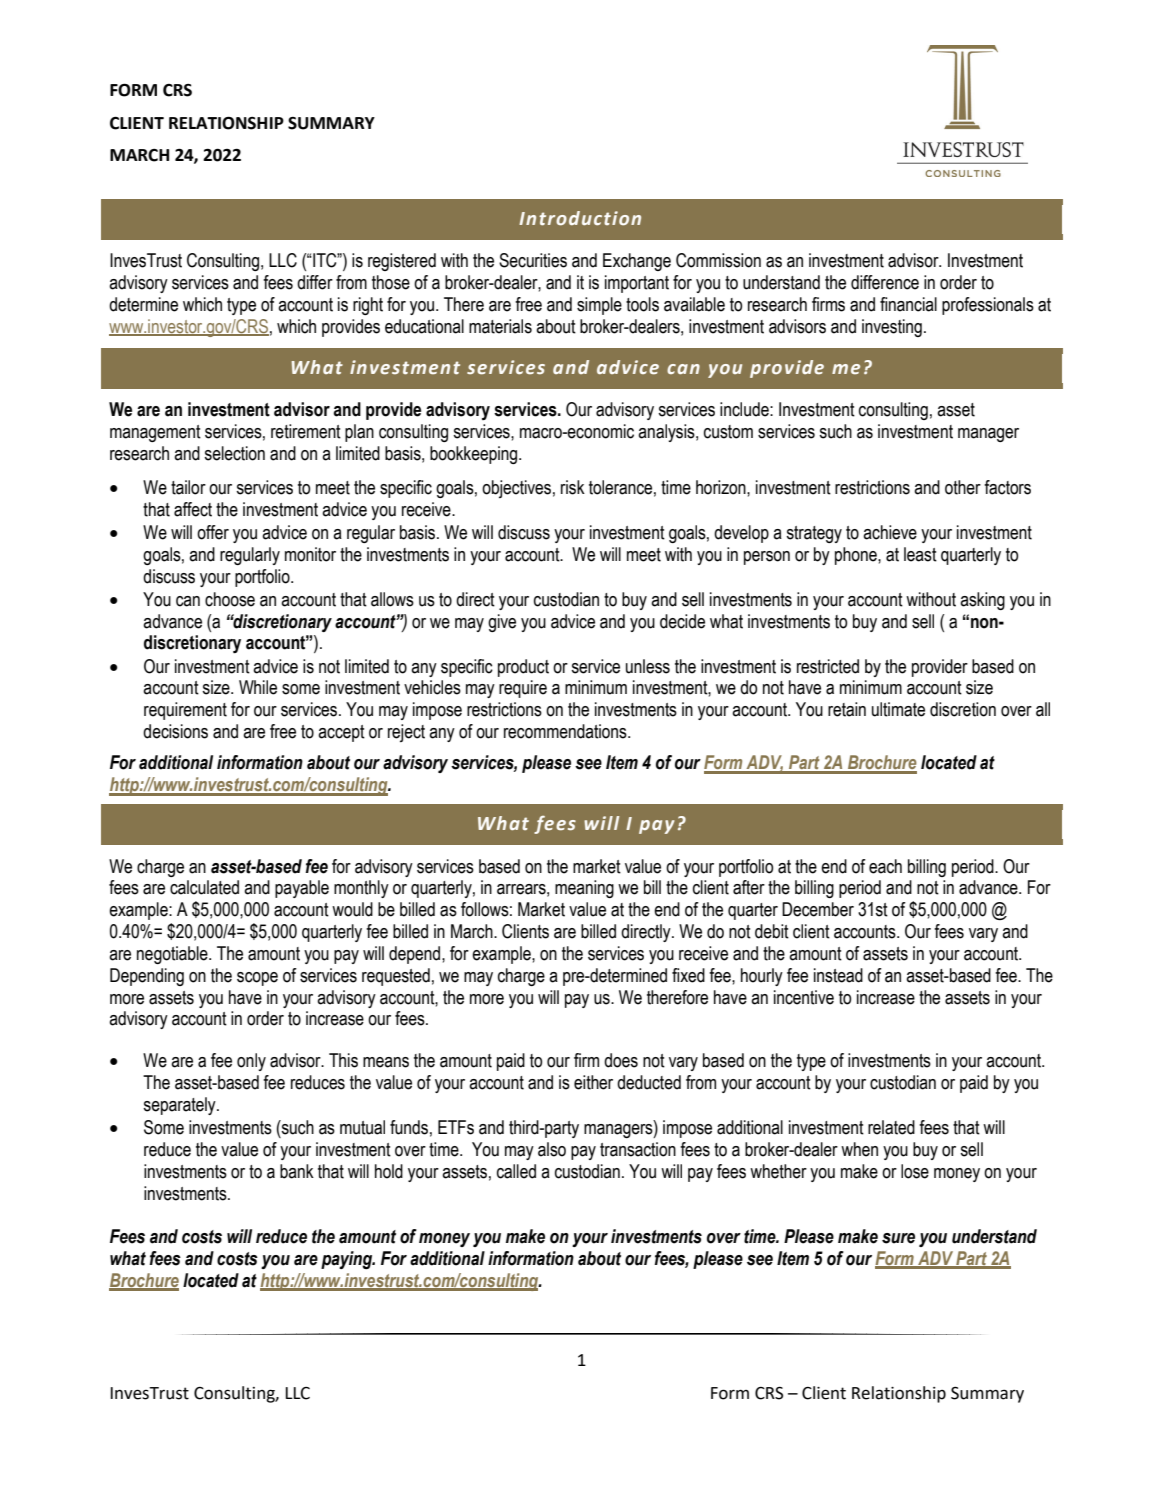  Describe the element at coordinates (580, 218) in the document. I see `Introduction` at that location.
